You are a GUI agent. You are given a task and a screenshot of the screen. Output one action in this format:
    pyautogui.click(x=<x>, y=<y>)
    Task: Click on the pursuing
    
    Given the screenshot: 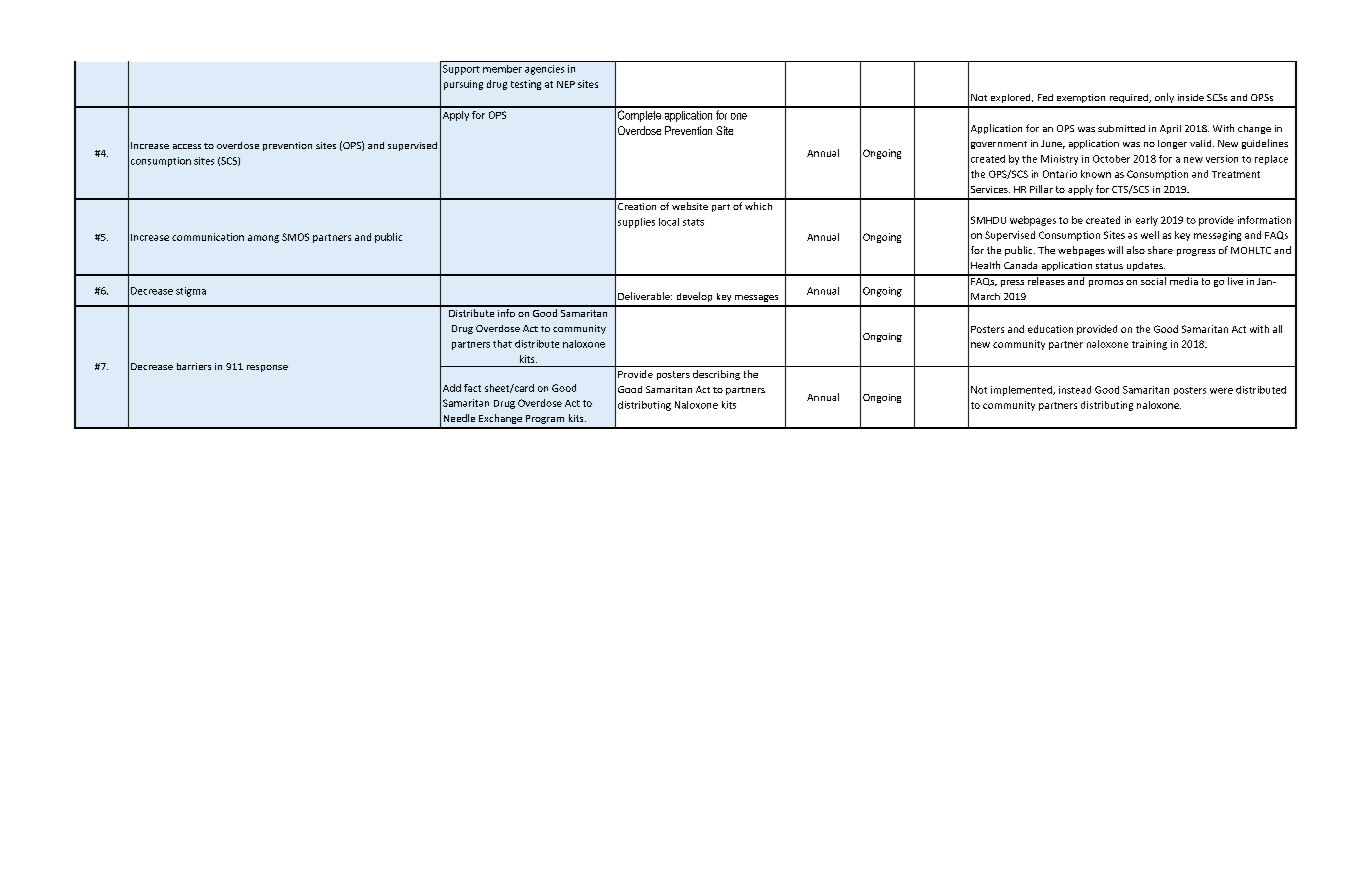 What is the action you would take?
    pyautogui.click(x=463, y=85)
